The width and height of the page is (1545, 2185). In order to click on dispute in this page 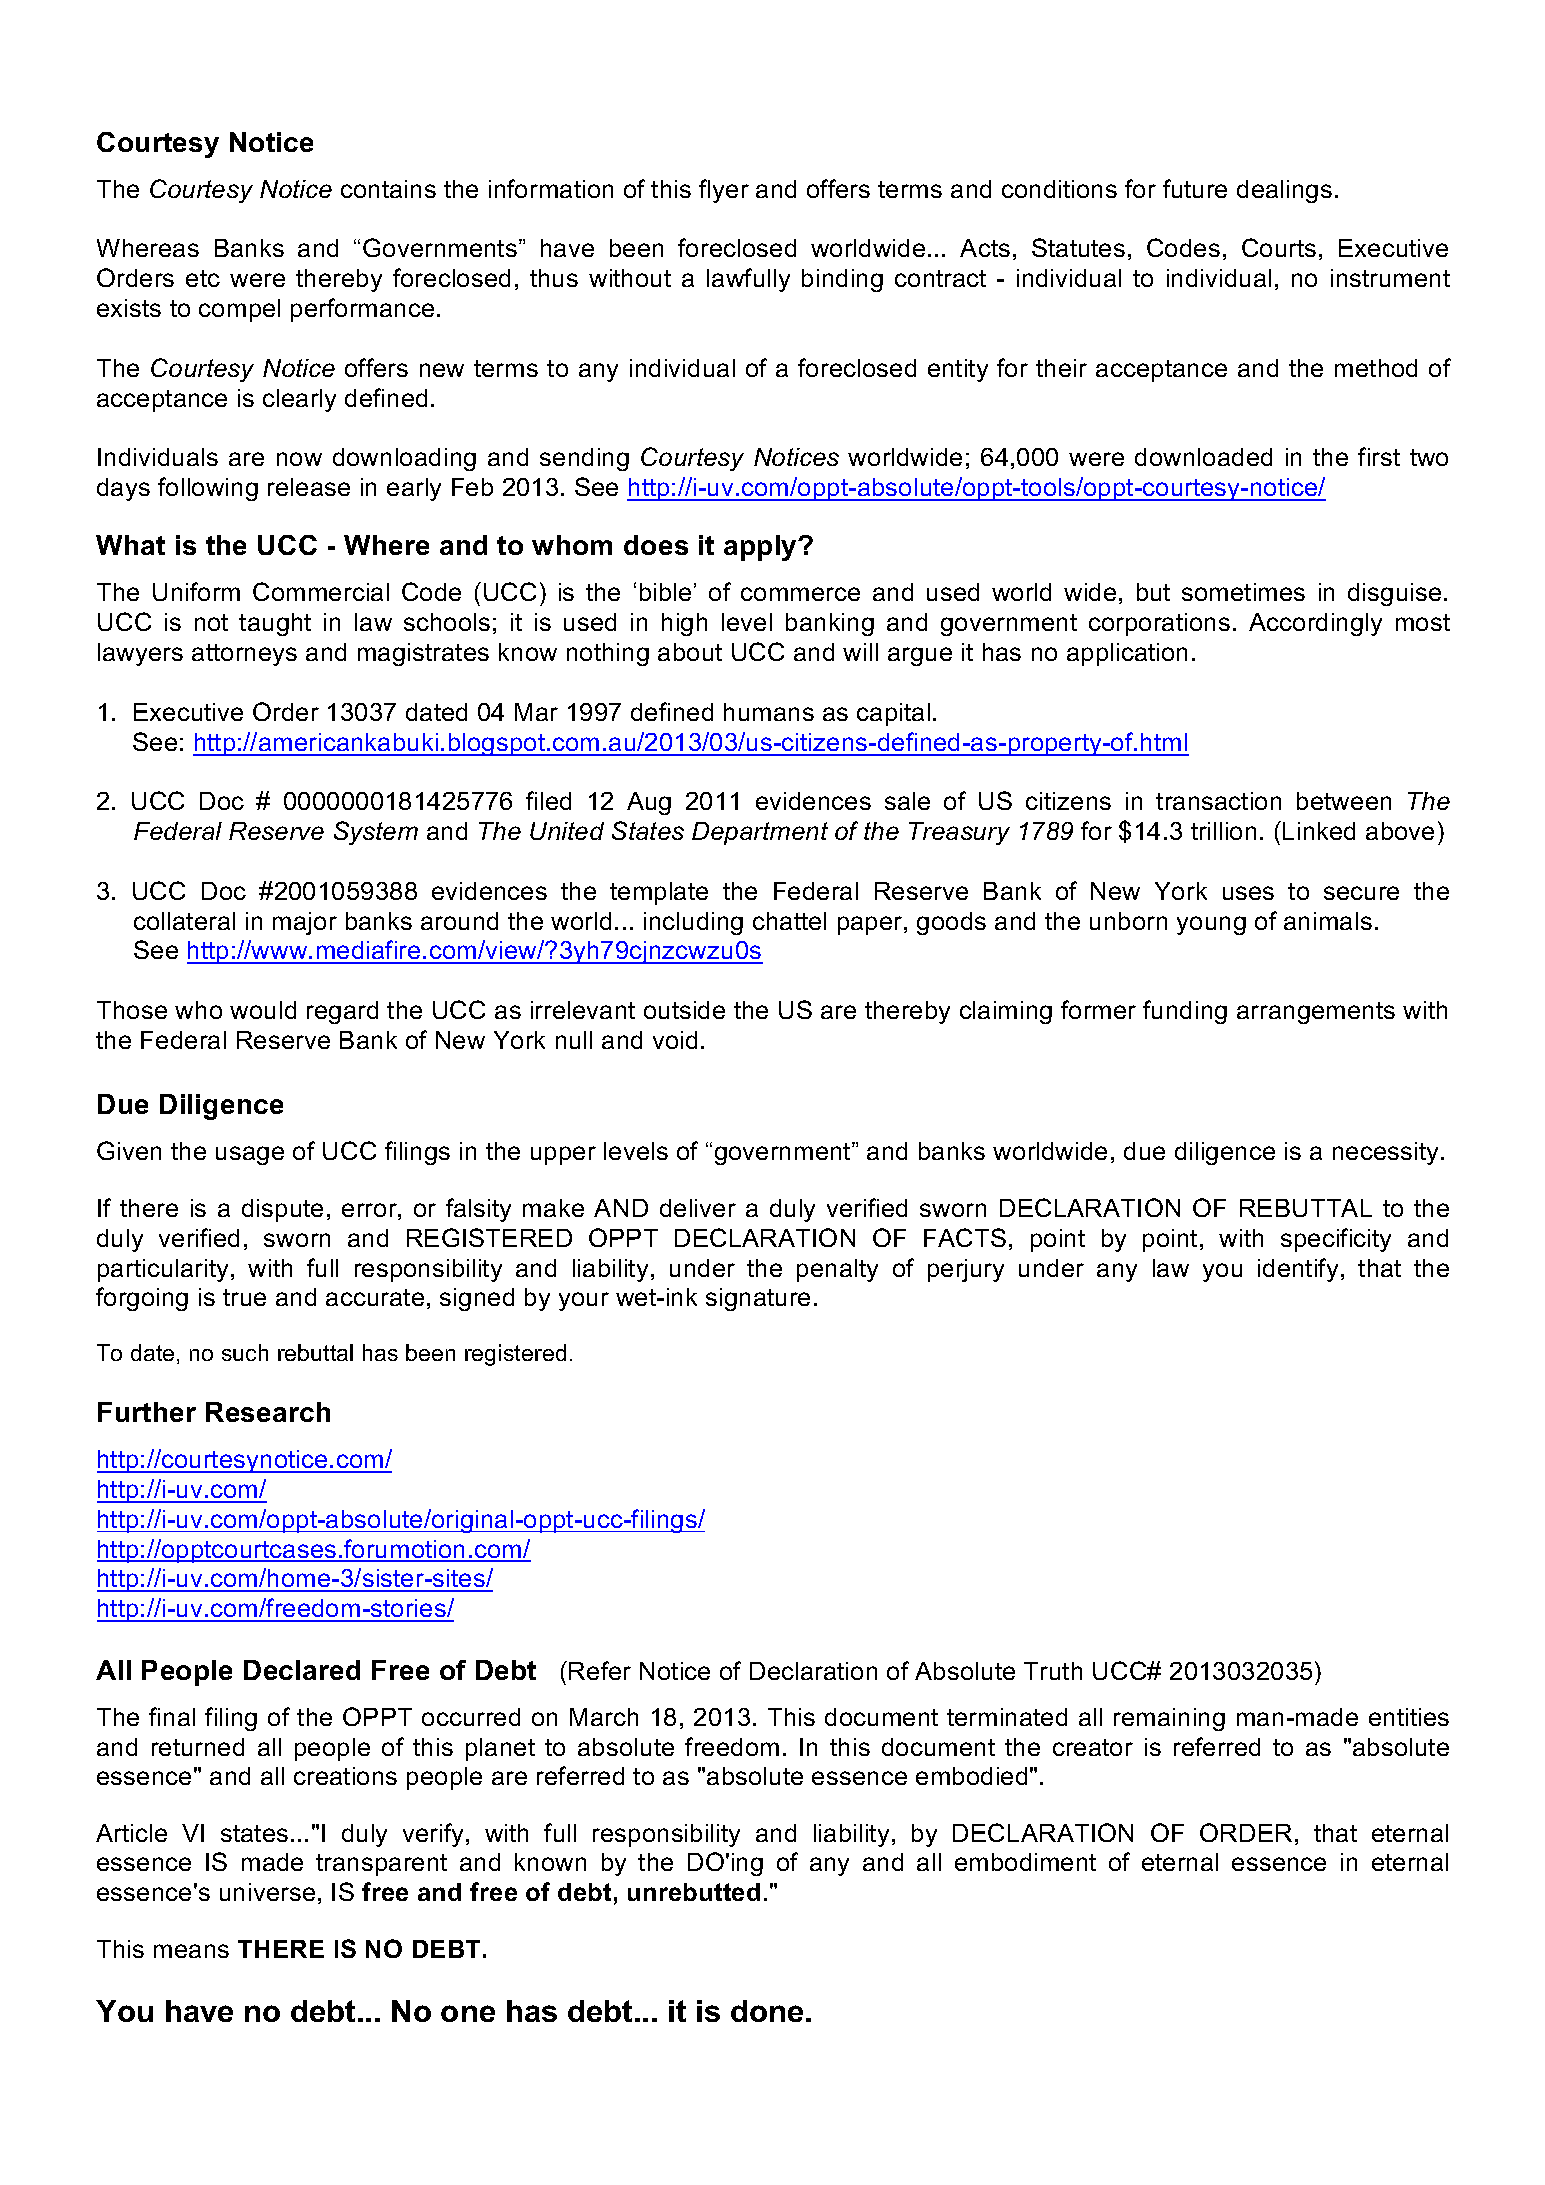, I will do `click(282, 1210)`.
